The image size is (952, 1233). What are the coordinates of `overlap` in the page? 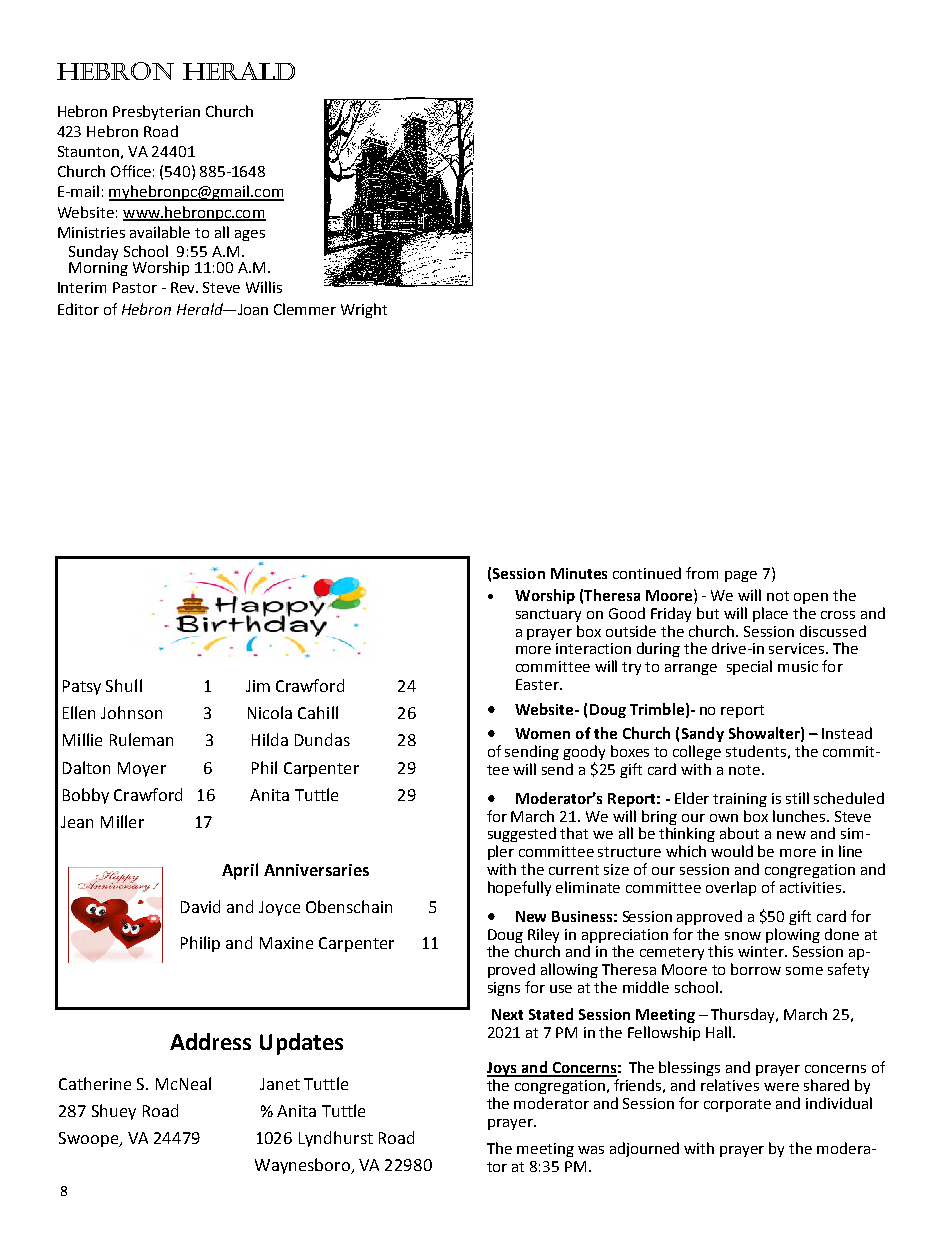 It's located at (731, 888).
